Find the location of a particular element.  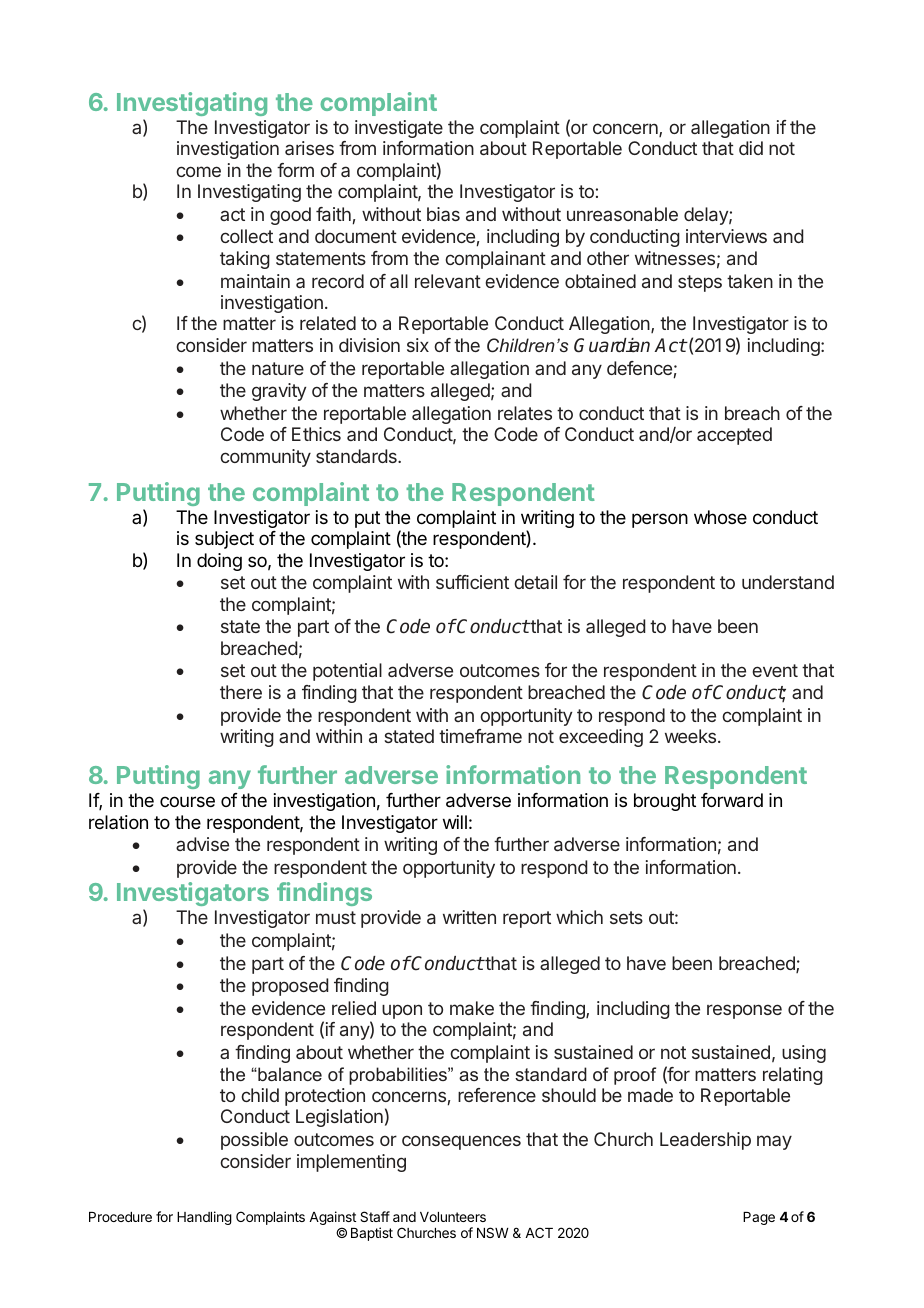

will is located at coordinates (455, 822).
